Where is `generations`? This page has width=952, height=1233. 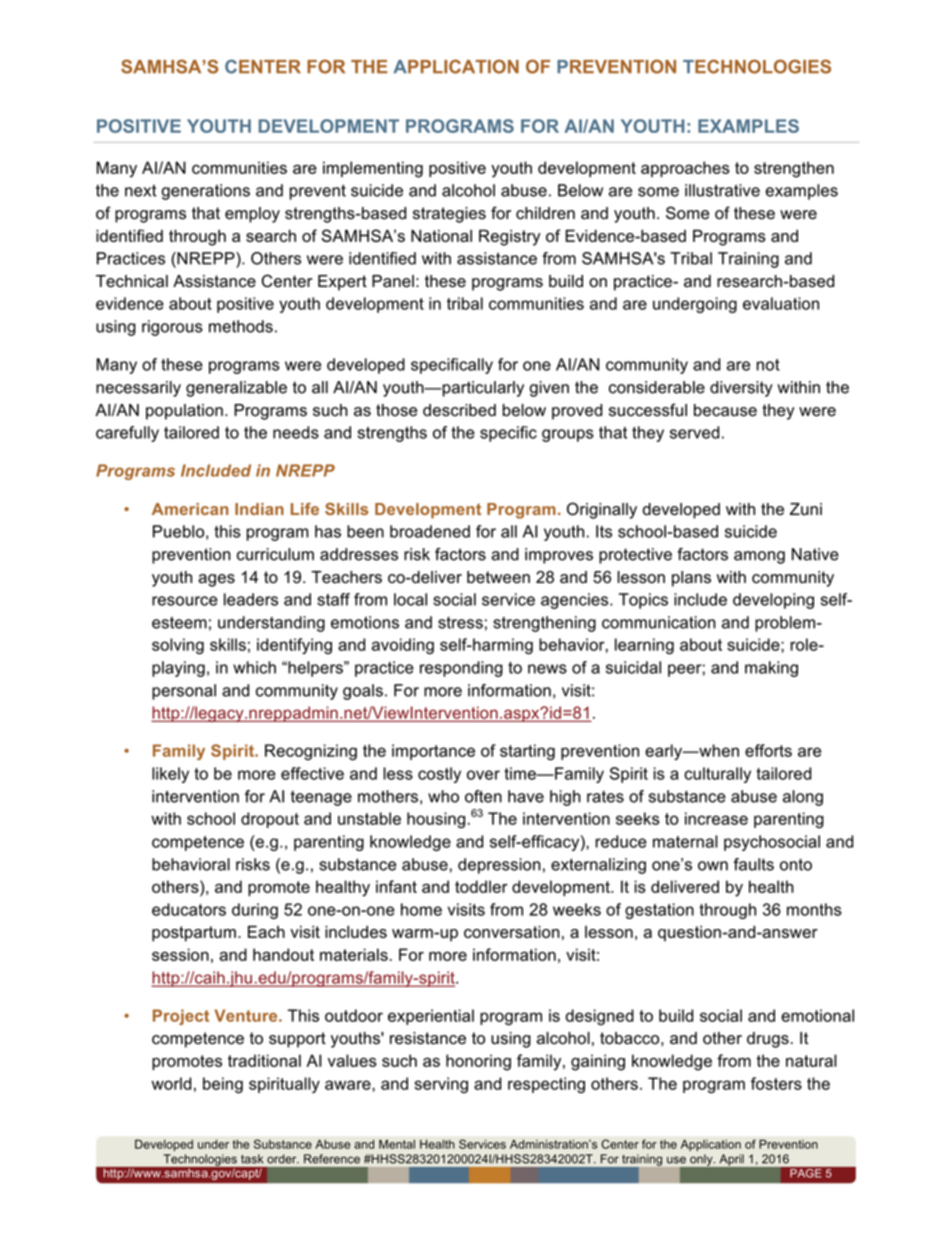
generations is located at coordinates (205, 192).
